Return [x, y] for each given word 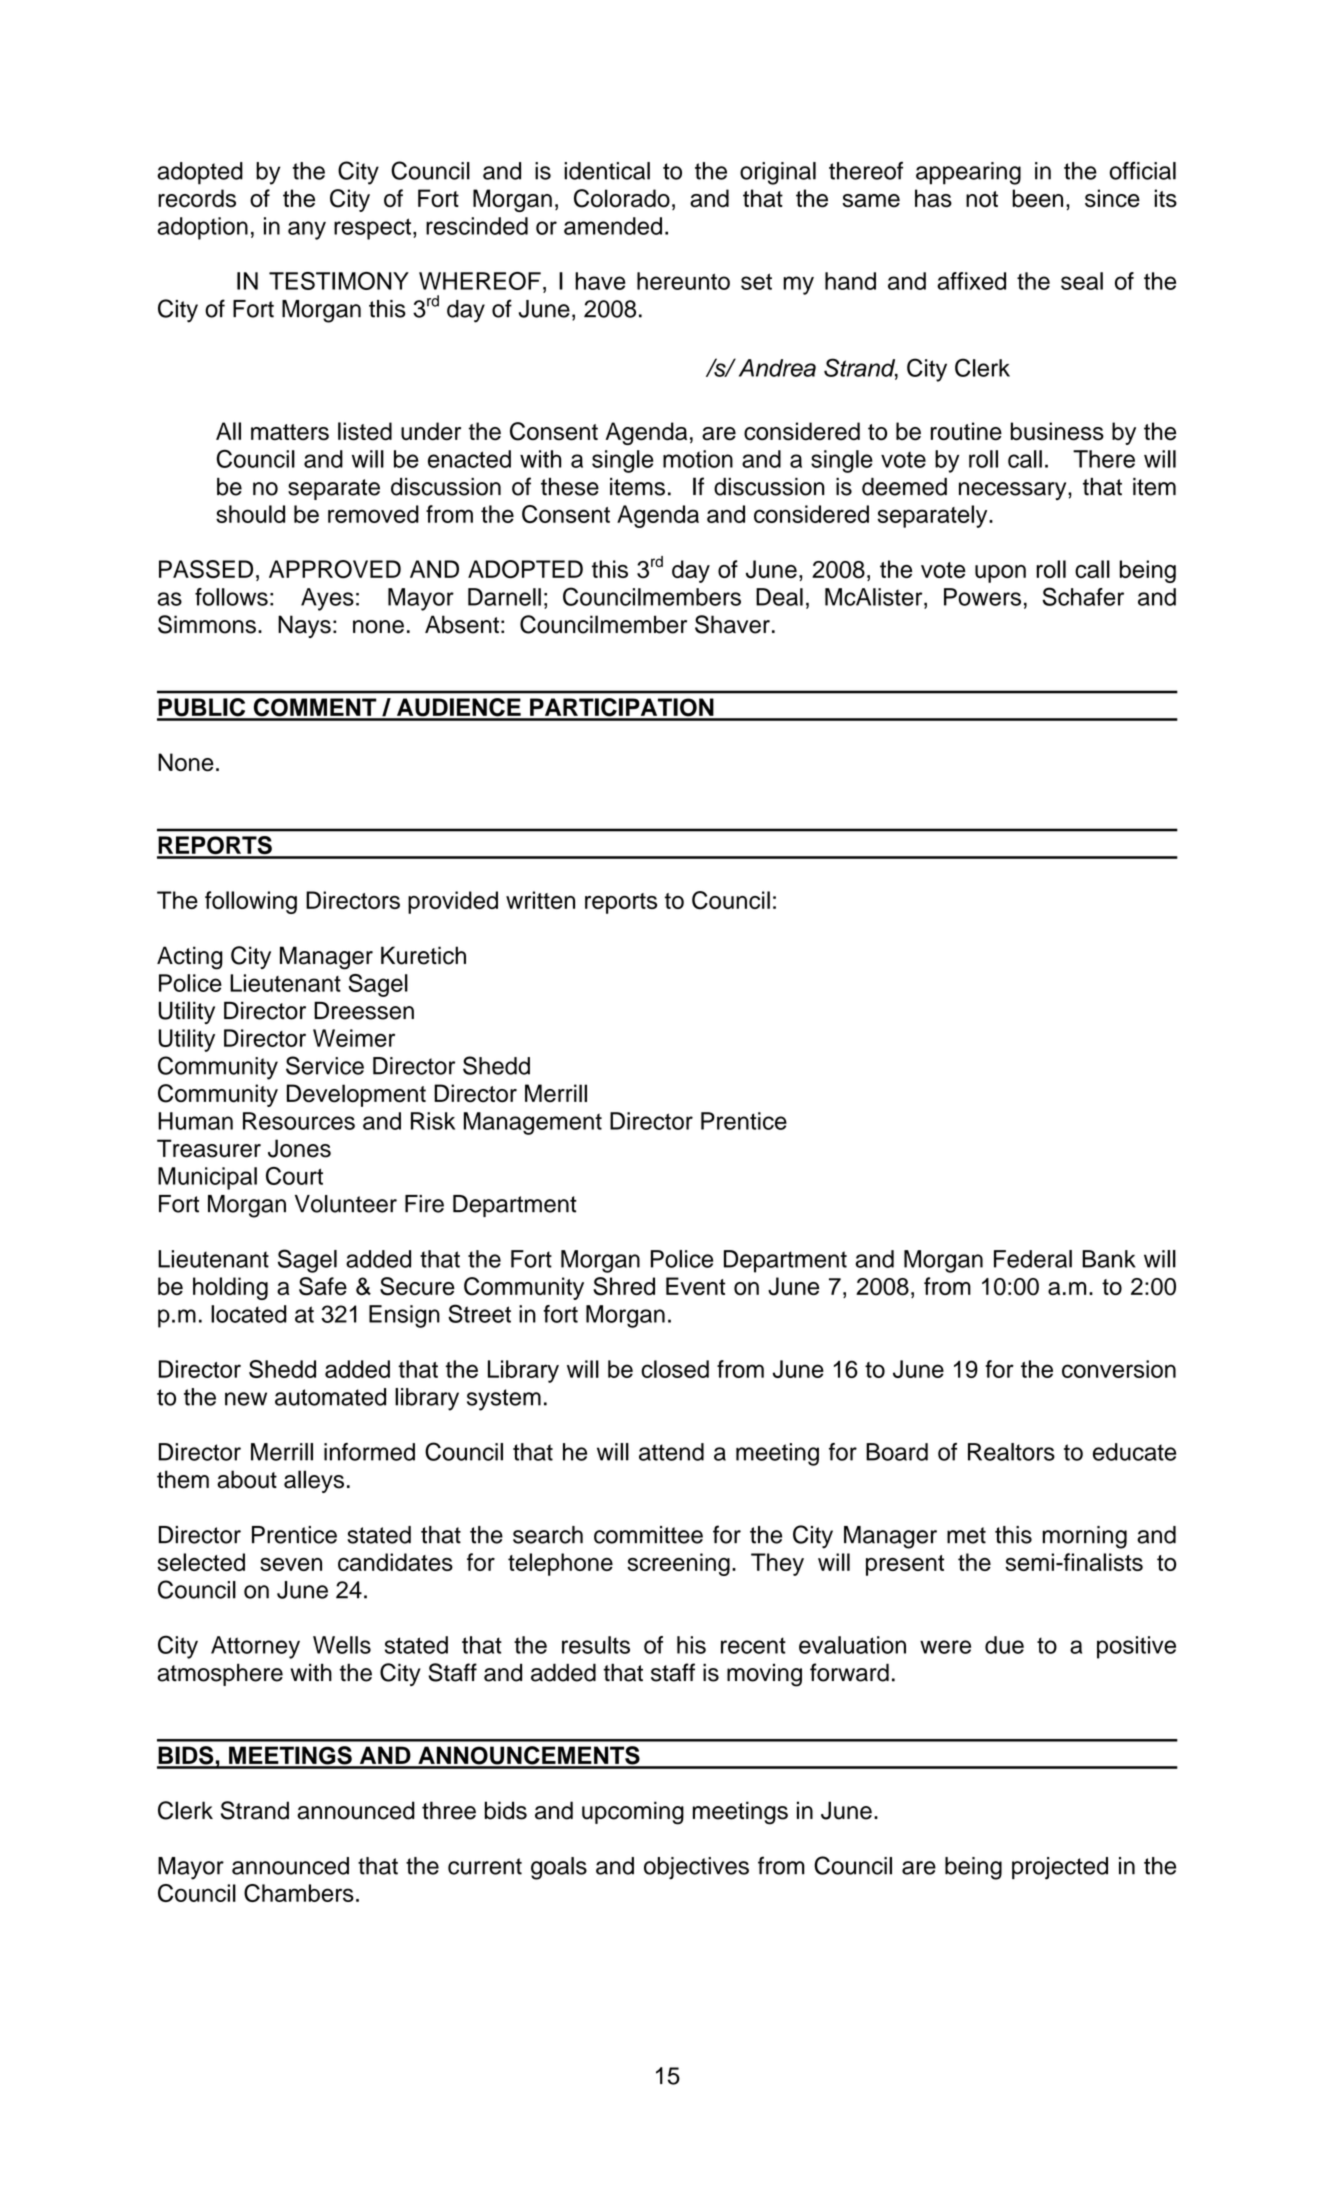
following [251, 902]
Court [294, 1176]
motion [698, 459]
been [1037, 198]
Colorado [622, 198]
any [307, 230]
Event [695, 1286]
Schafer [1083, 596]
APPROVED [335, 569]
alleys [314, 1481]
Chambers [299, 1893]
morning [1085, 1537]
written [540, 900]
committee [648, 1535]
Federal [1033, 1259]
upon [1000, 574]
